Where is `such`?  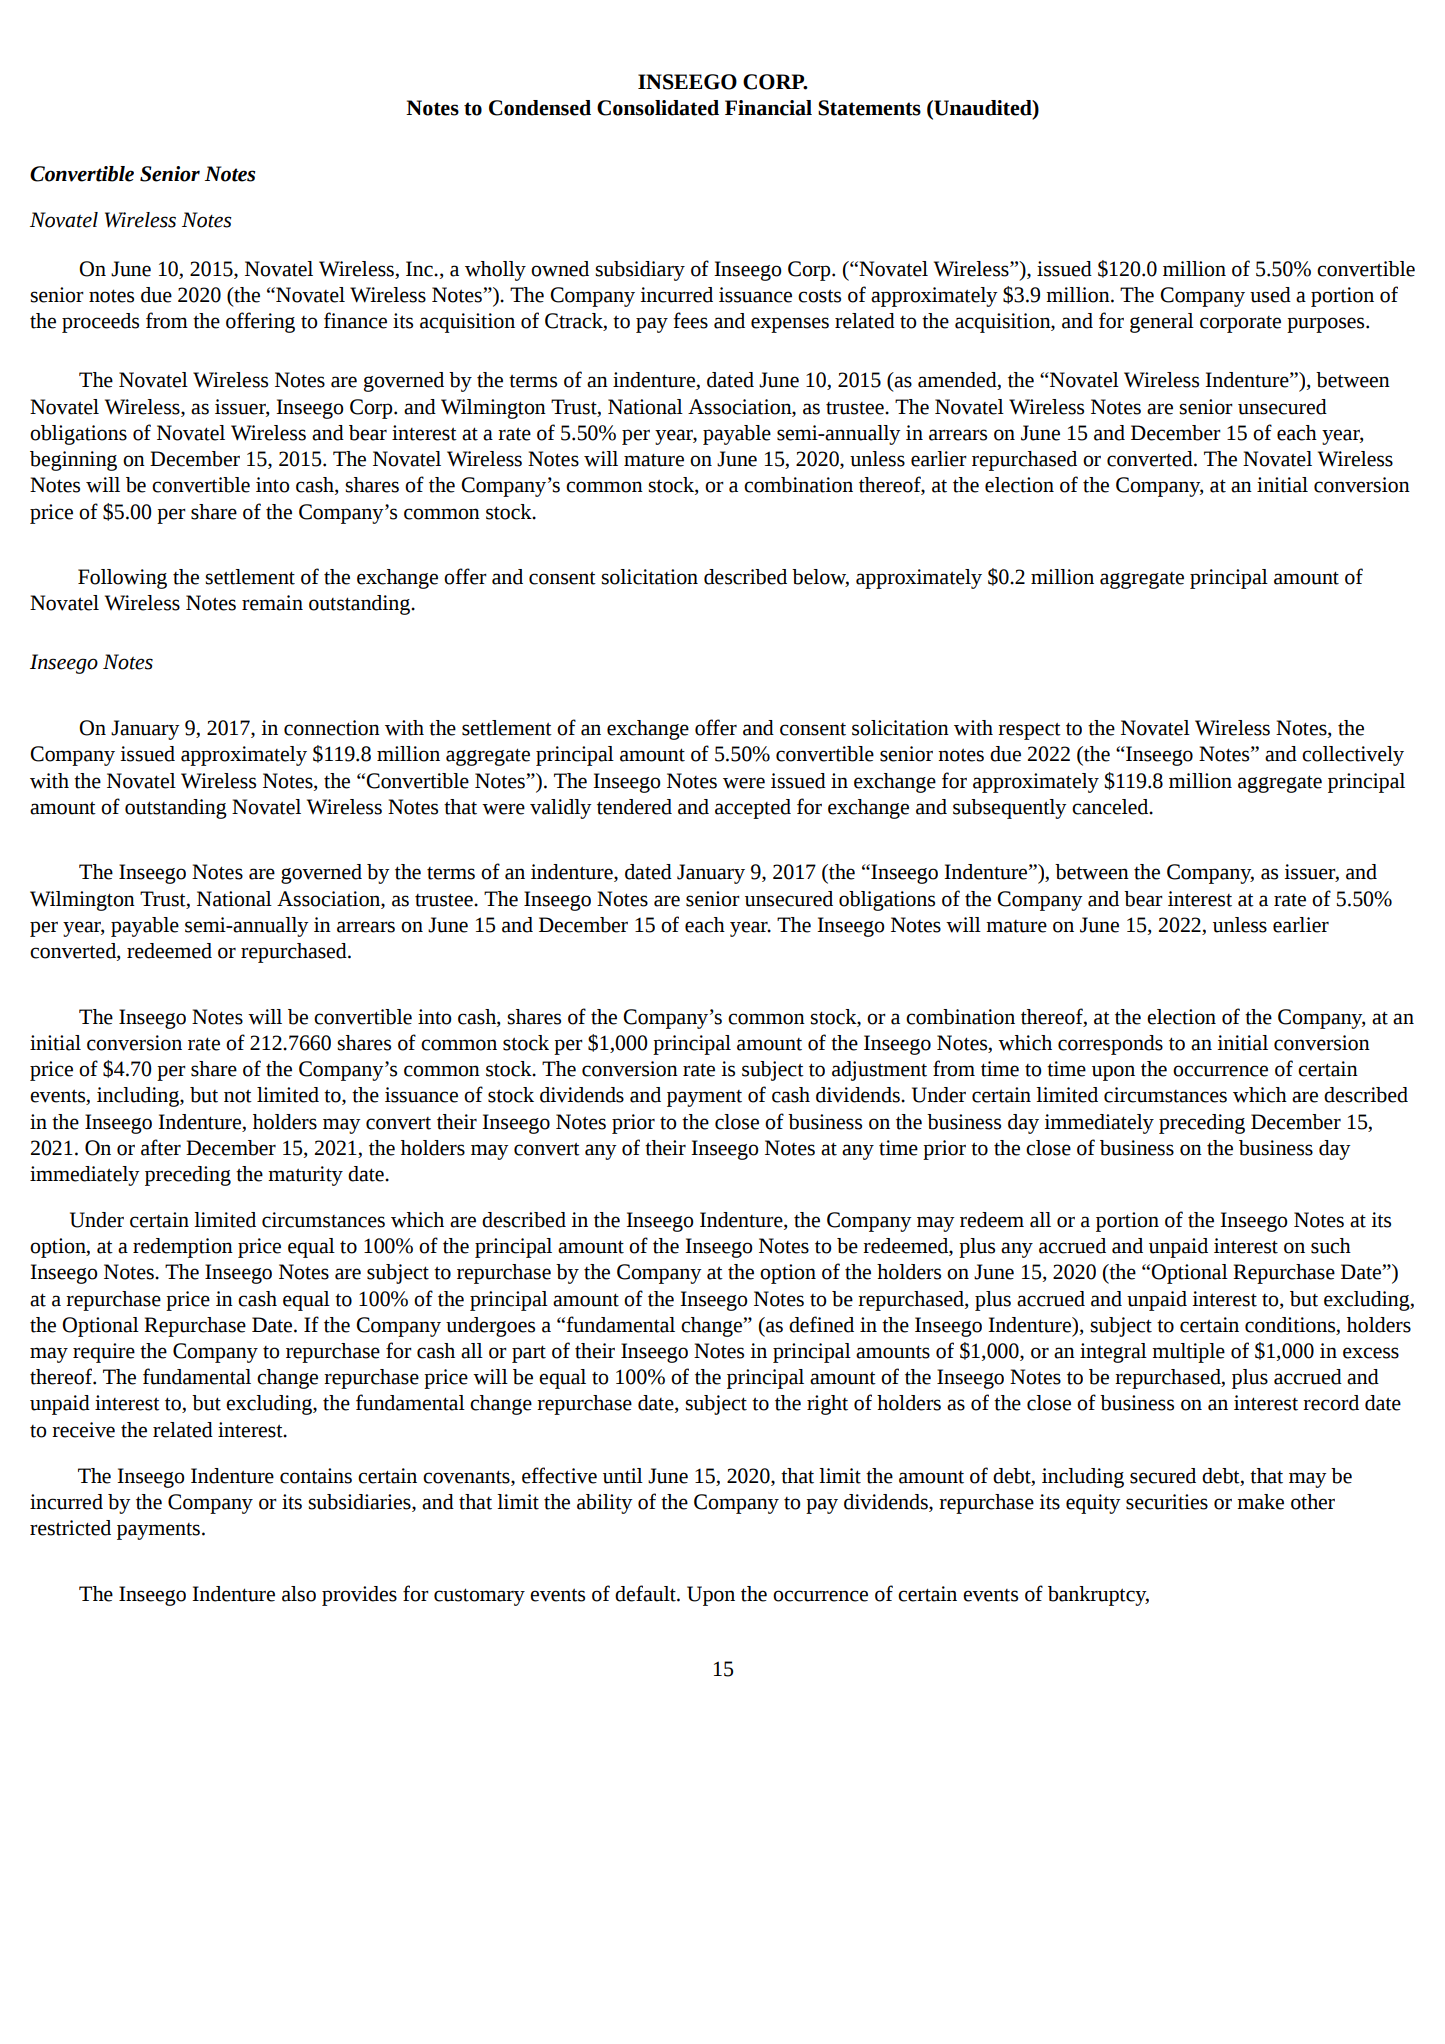 such is located at coordinates (1331, 1246).
